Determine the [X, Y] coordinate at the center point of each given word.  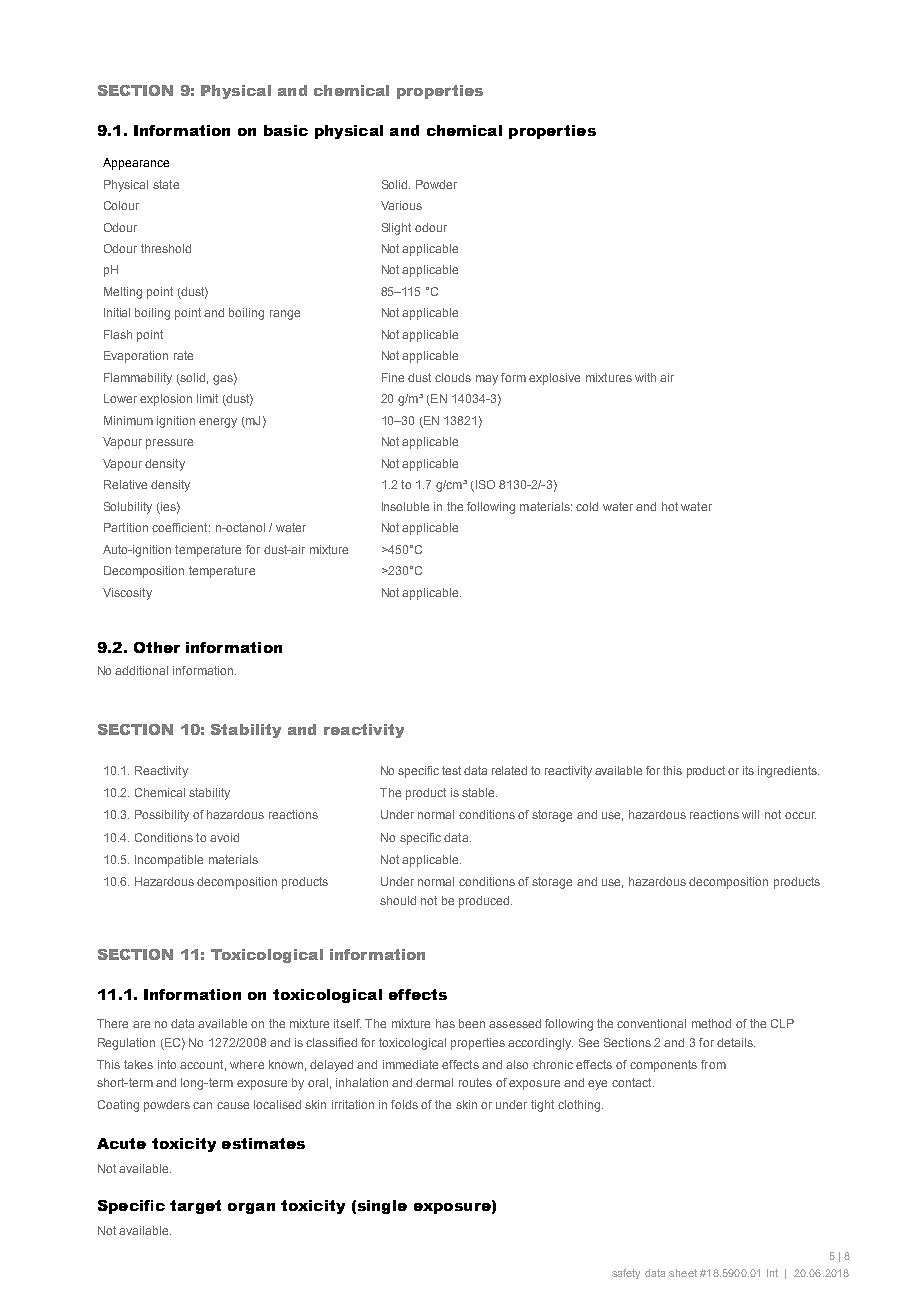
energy [218, 423]
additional [141, 670]
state [166, 184]
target [195, 1207]
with [645, 377]
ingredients [788, 772]
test [451, 770]
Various [401, 205]
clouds [453, 377]
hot [670, 506]
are [141, 1024]
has [445, 1023]
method [711, 1023]
